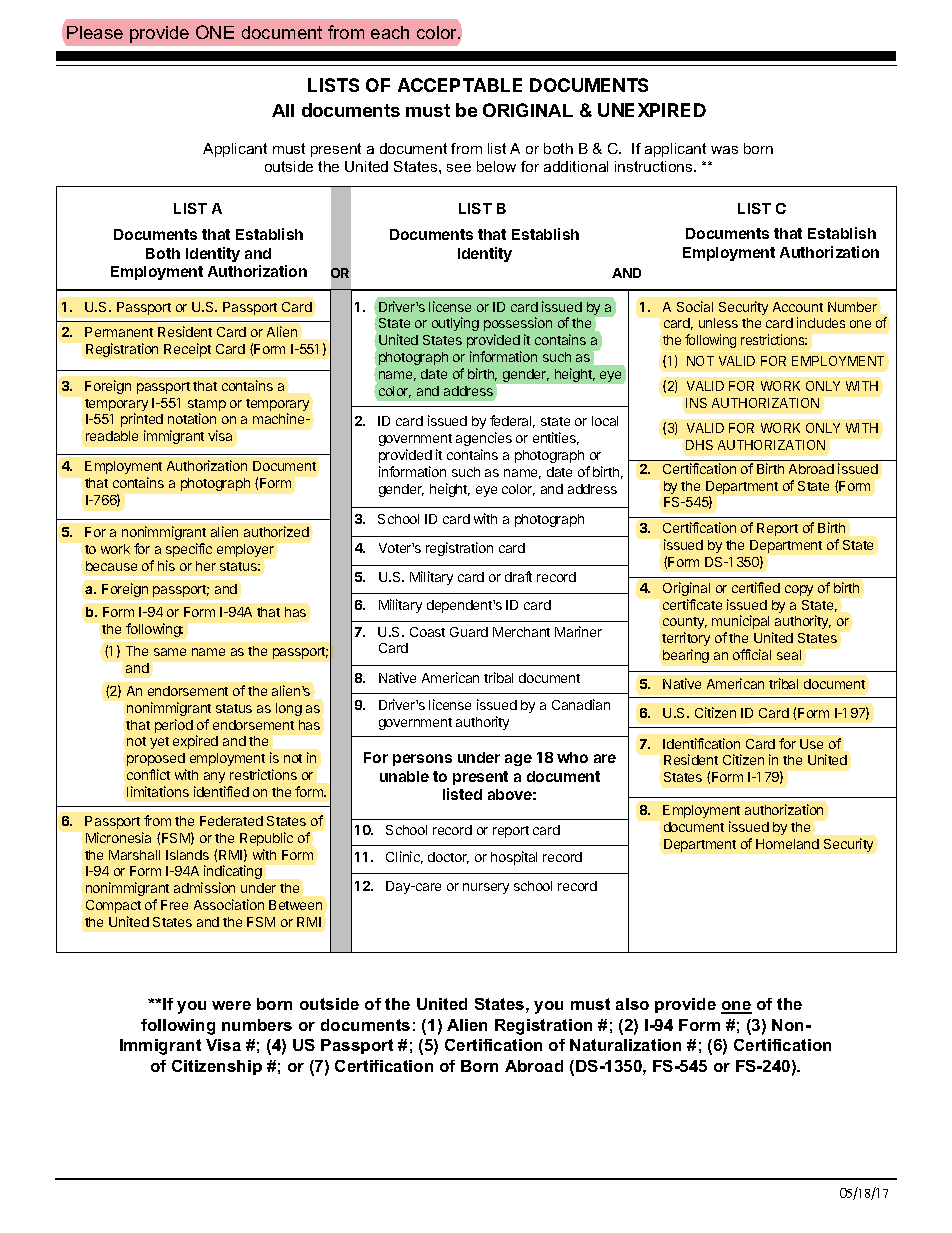 The height and width of the page is (1233, 952). I want to click on outlying, so click(455, 324).
